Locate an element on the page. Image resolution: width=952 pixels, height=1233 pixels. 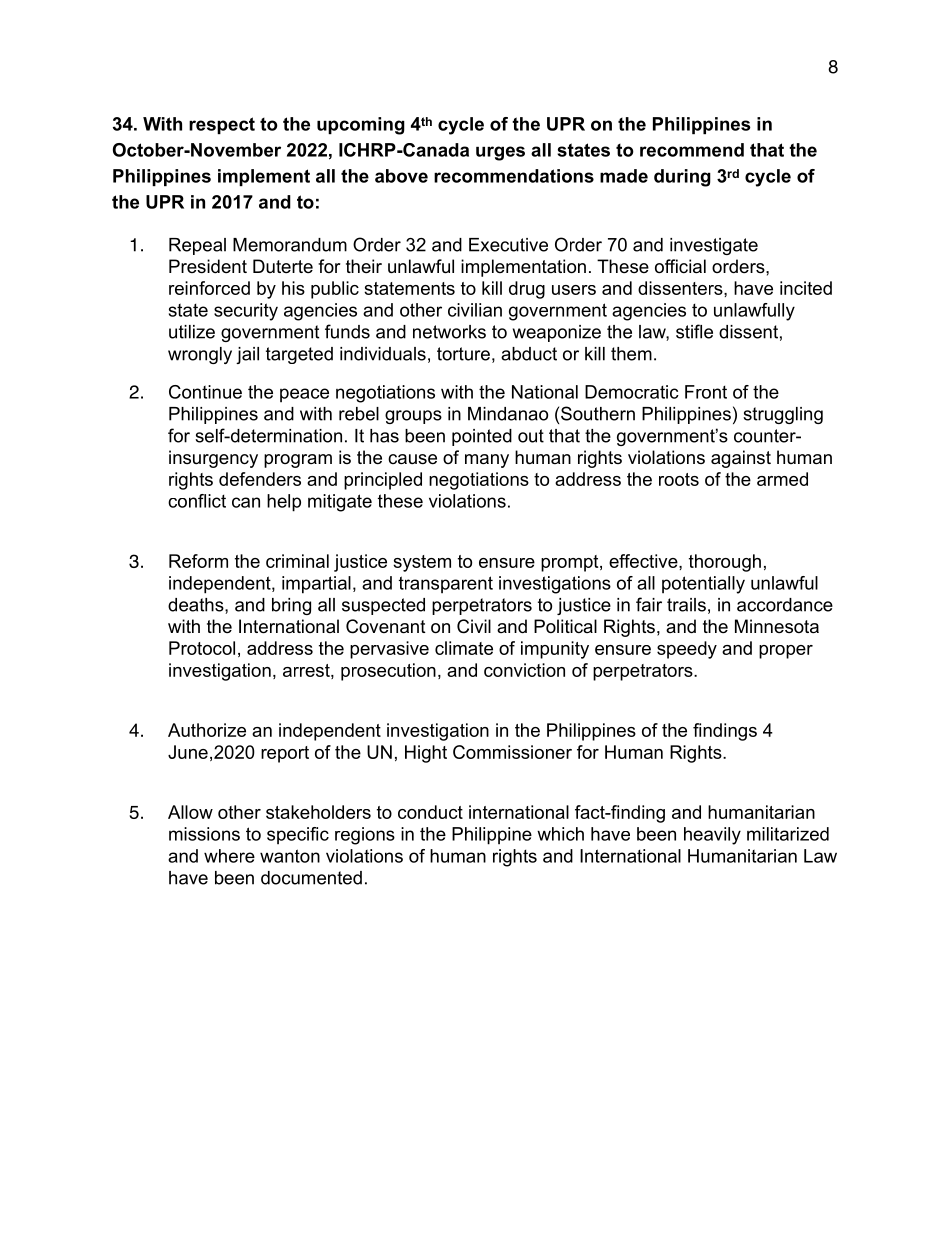
armed is located at coordinates (782, 479).
